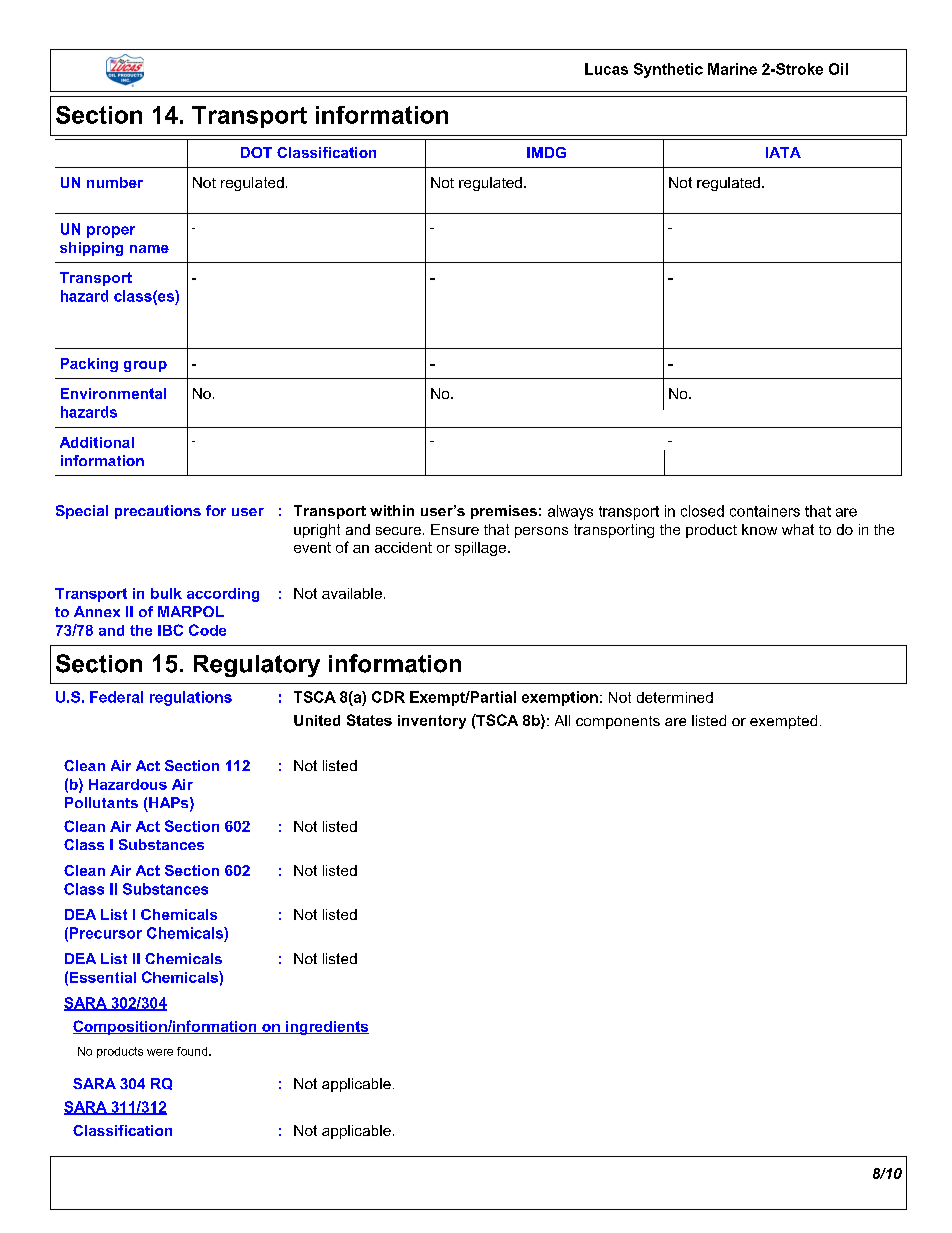  Describe the element at coordinates (606, 69) in the page. I see `Lucas` at that location.
